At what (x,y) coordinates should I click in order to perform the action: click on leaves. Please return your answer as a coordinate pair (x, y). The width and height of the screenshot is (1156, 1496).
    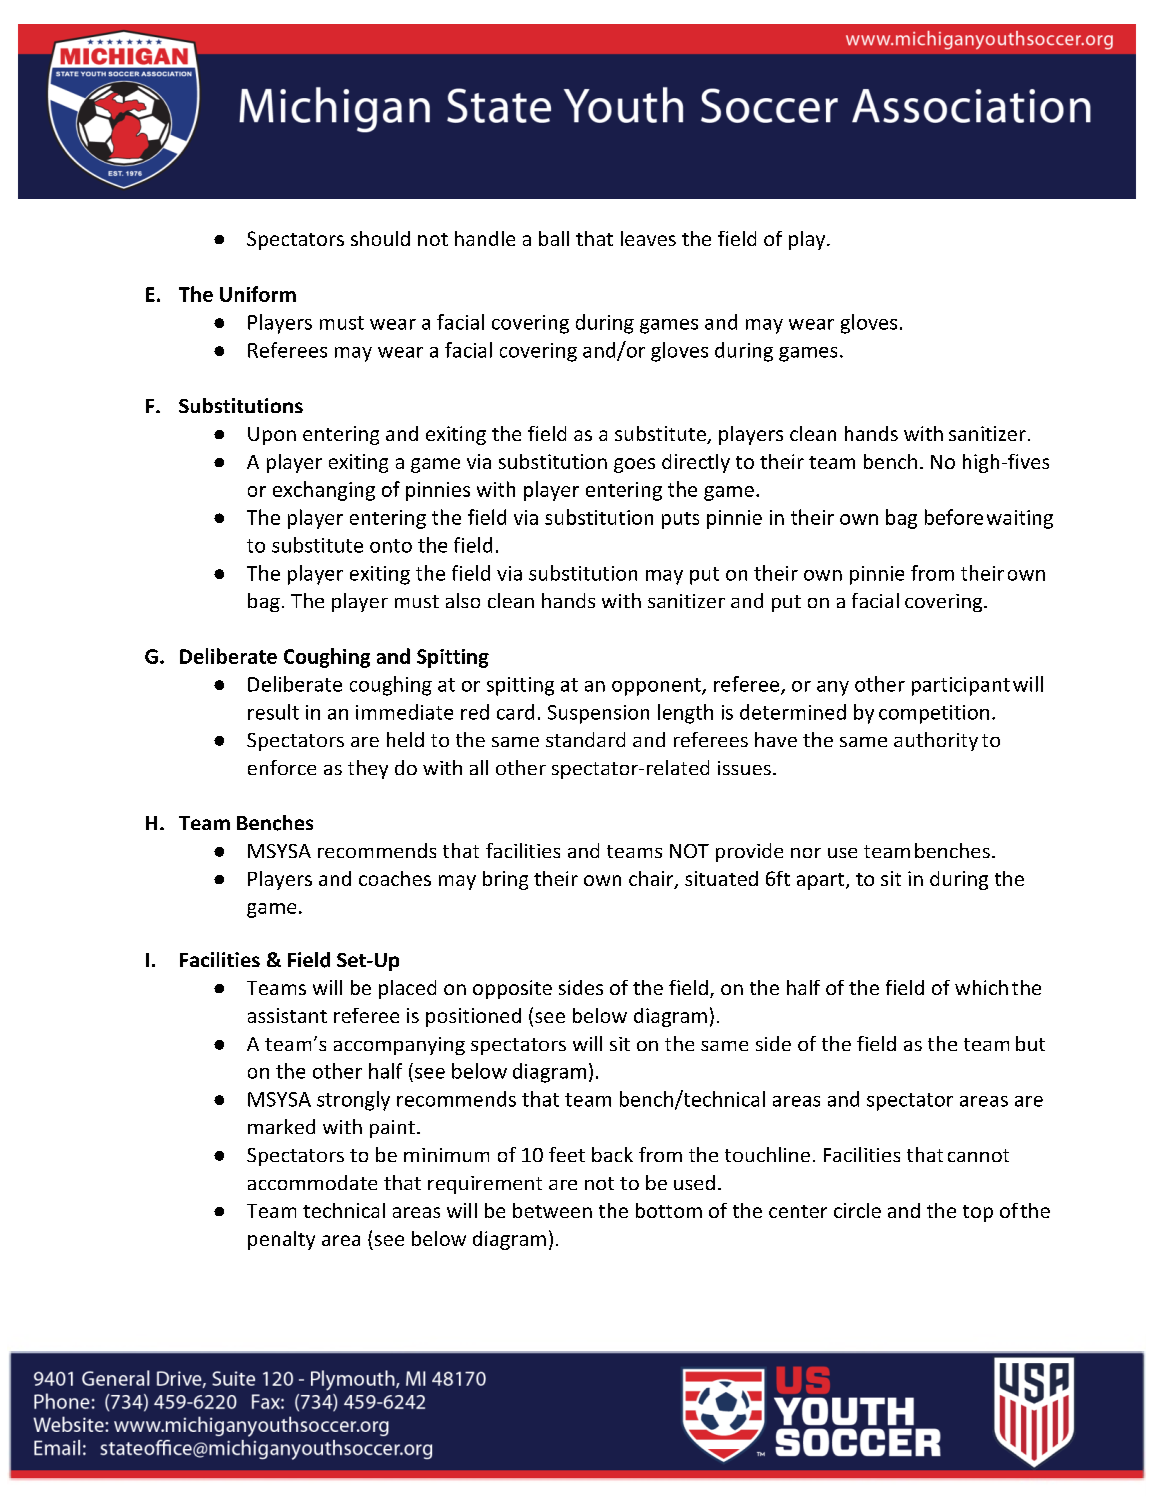
    Looking at the image, I should click on (648, 238).
